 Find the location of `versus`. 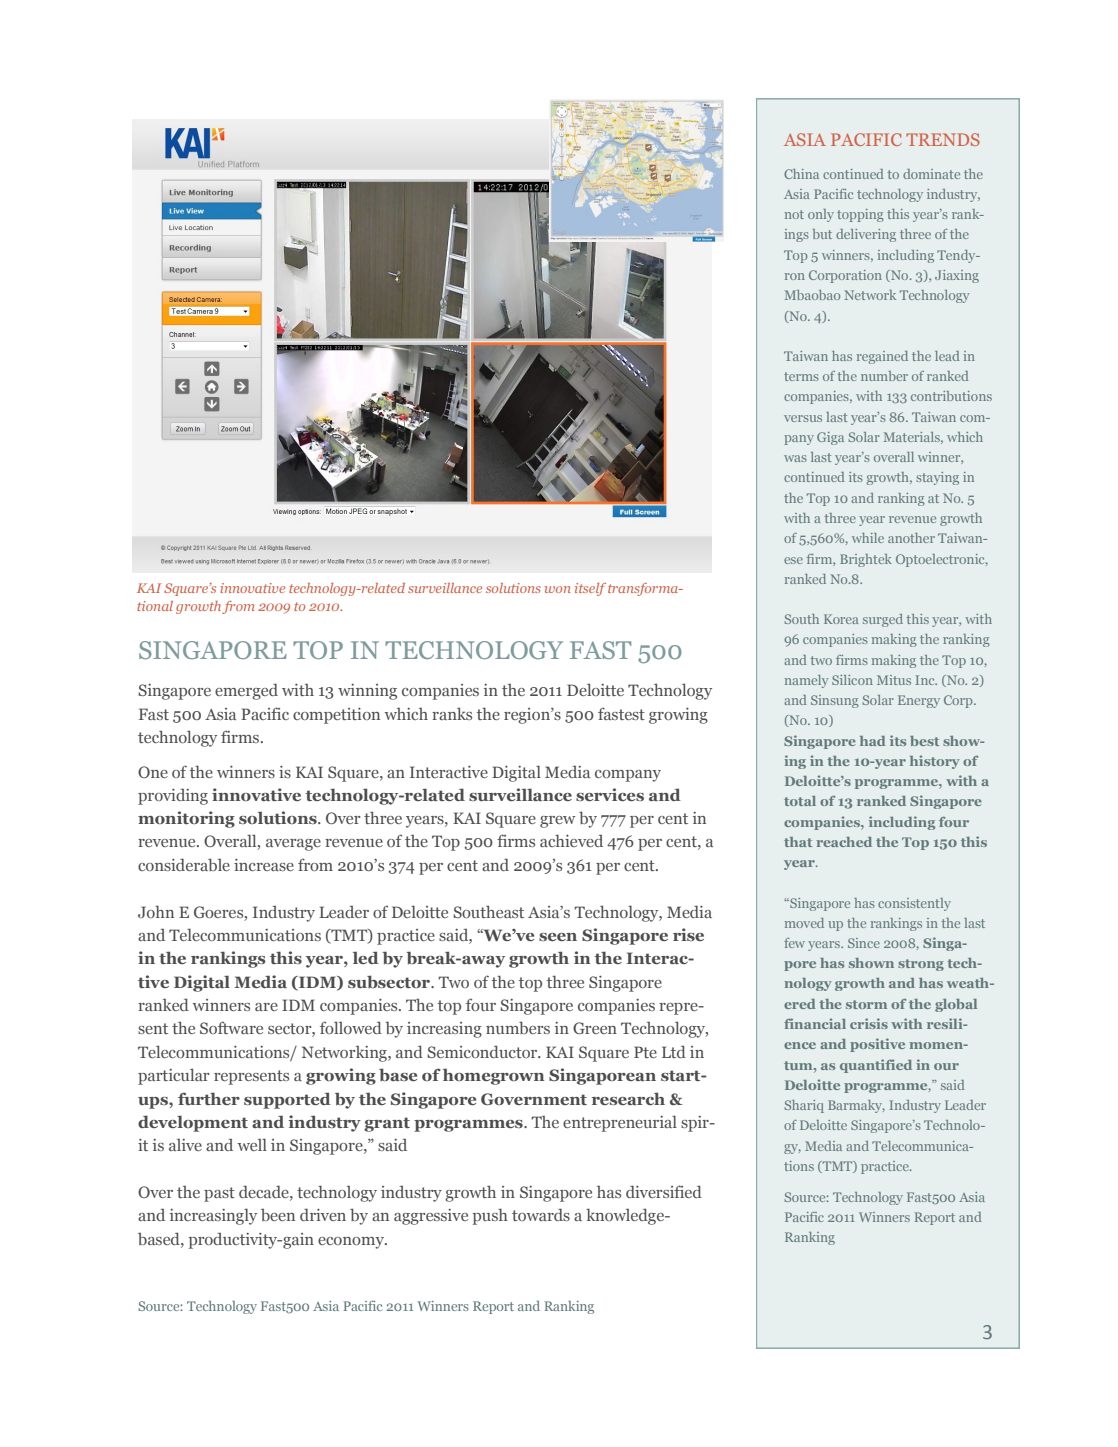

versus is located at coordinates (803, 418).
